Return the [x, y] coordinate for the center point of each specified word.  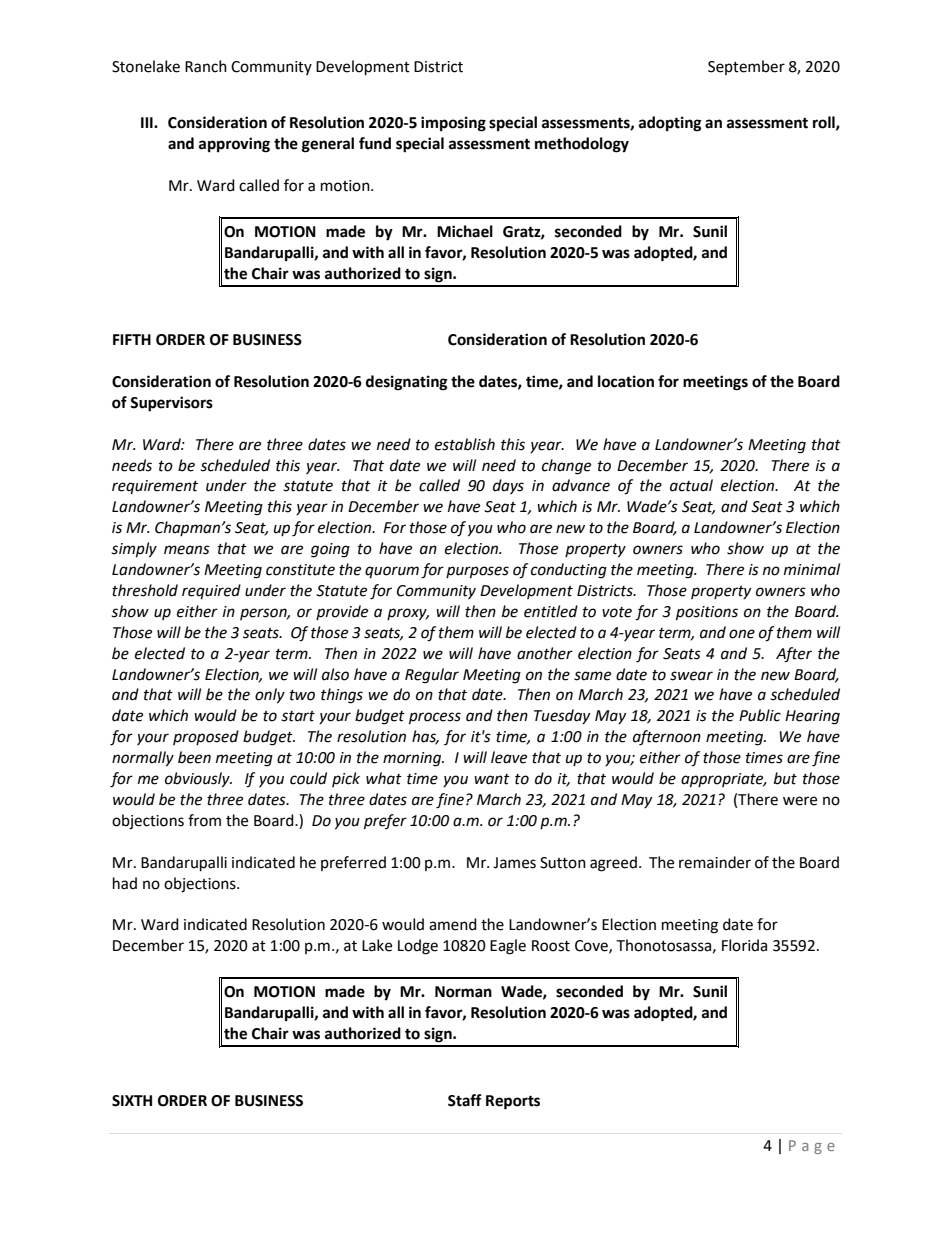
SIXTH [132, 1101]
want [492, 779]
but [785, 778]
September [746, 67]
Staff [465, 1100]
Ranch [206, 66]
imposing [453, 124]
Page [812, 1147]
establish [465, 444]
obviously [198, 780]
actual [691, 485]
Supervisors [171, 404]
